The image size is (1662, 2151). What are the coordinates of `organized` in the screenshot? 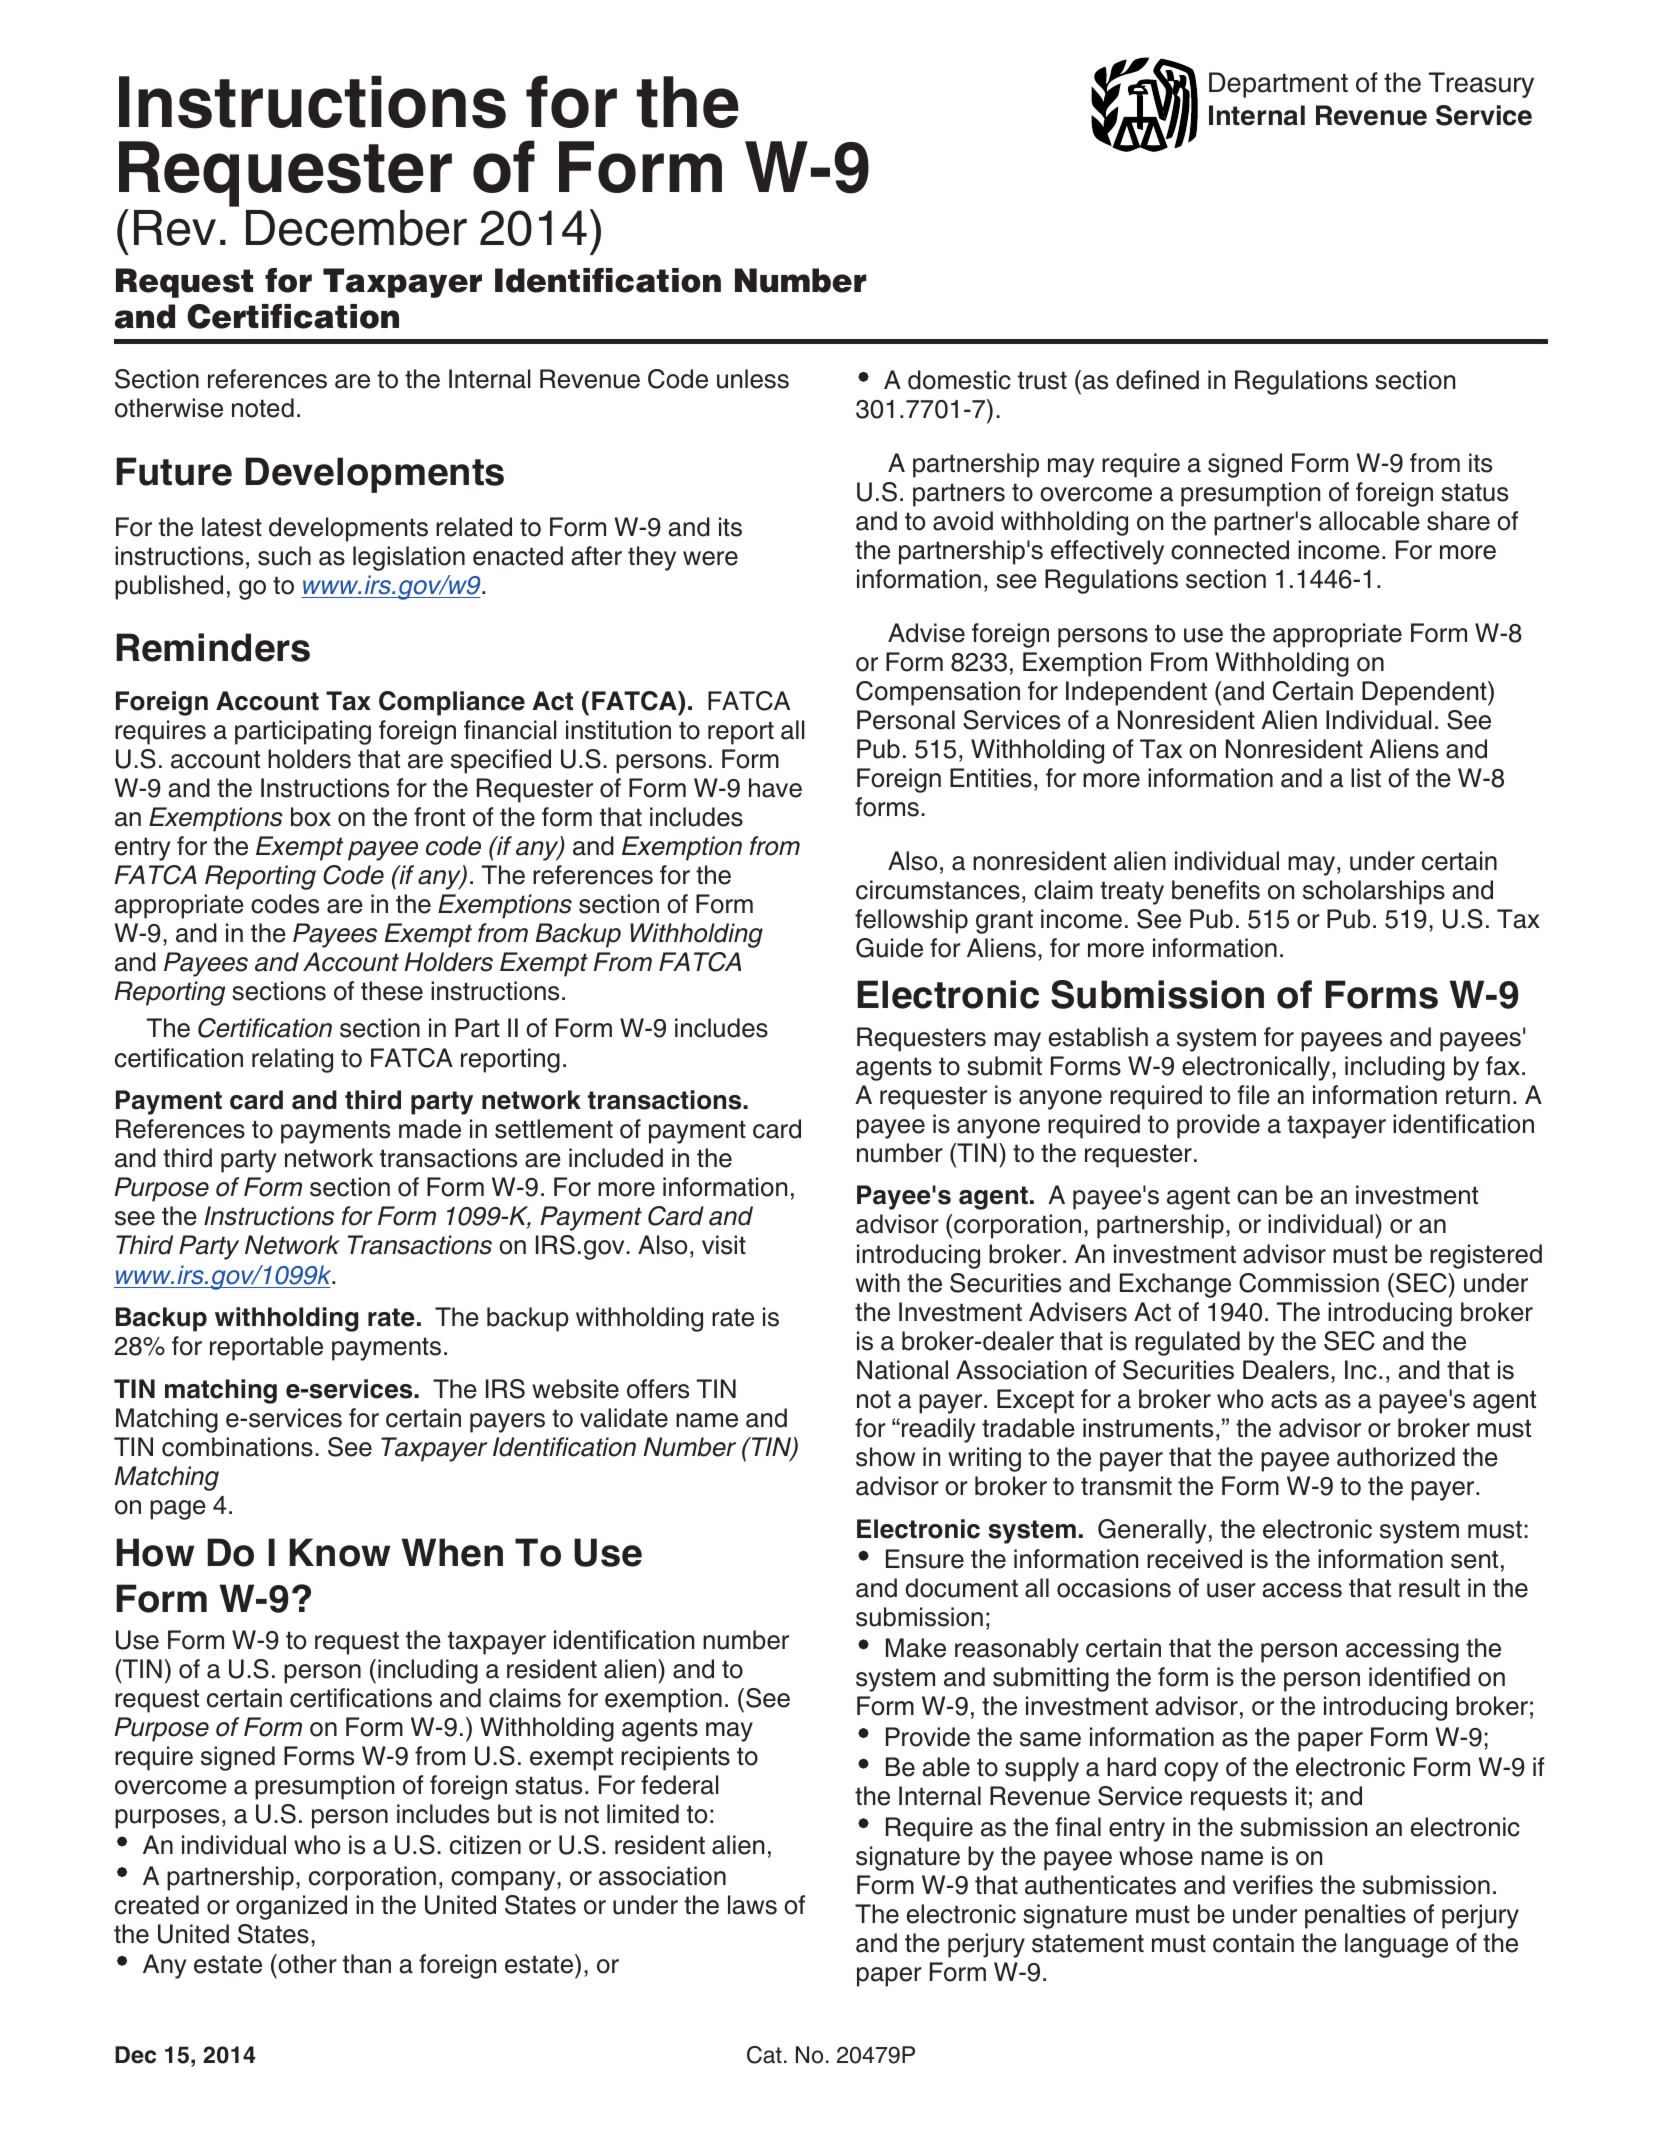 It's located at (291, 1907).
